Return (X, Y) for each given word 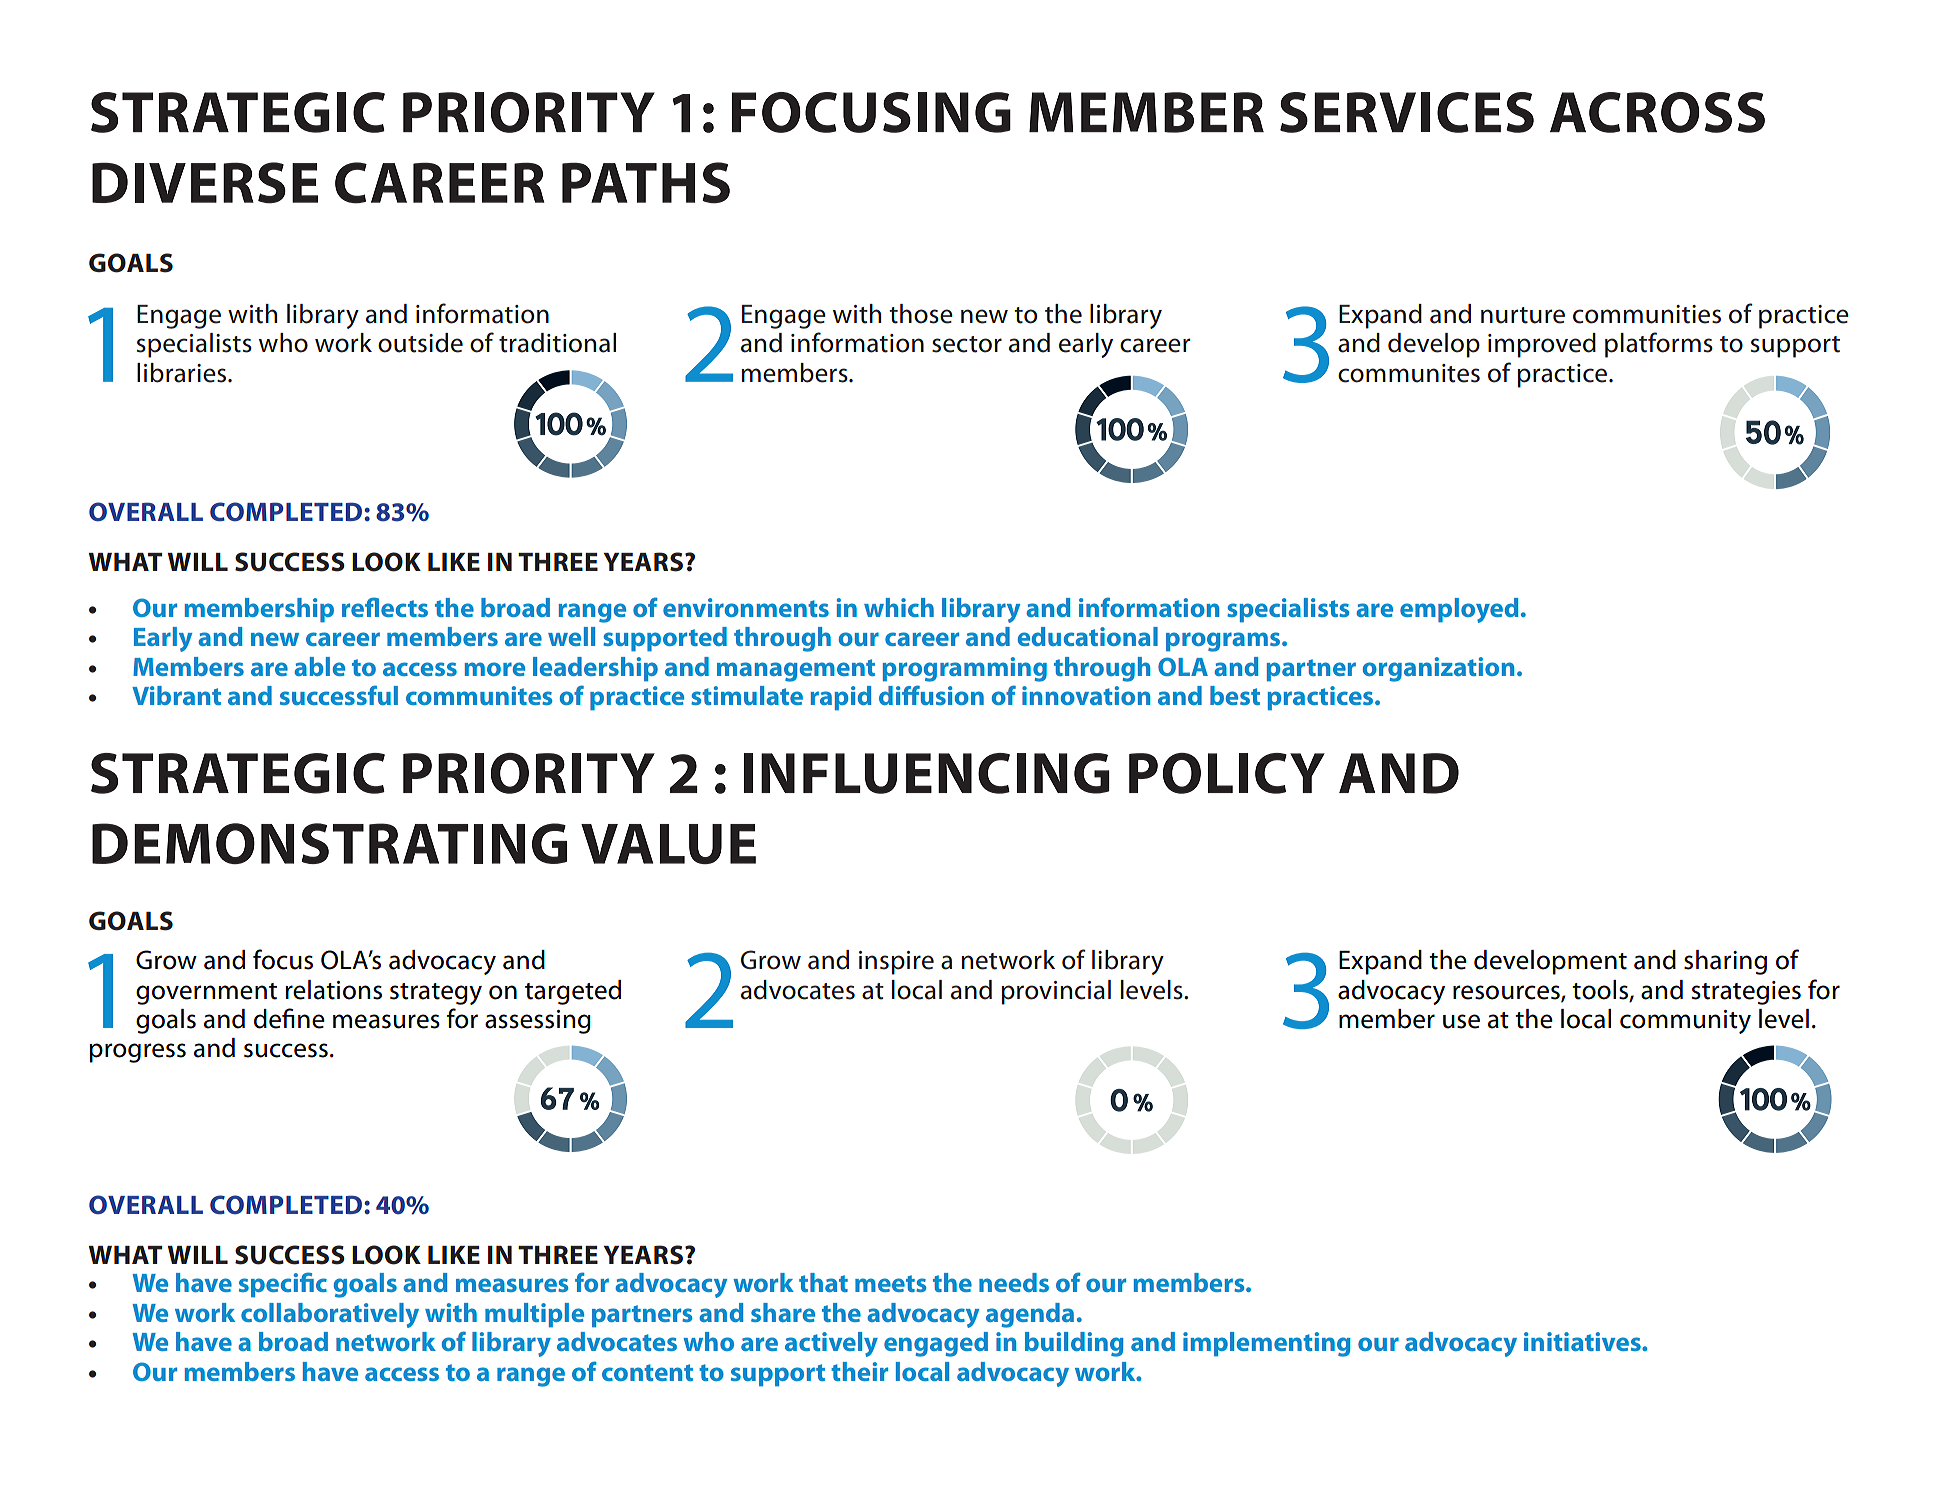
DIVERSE (205, 183)
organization (1438, 669)
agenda (1030, 1315)
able (319, 666)
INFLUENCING (927, 773)
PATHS (646, 183)
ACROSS (1657, 112)
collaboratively (330, 1315)
